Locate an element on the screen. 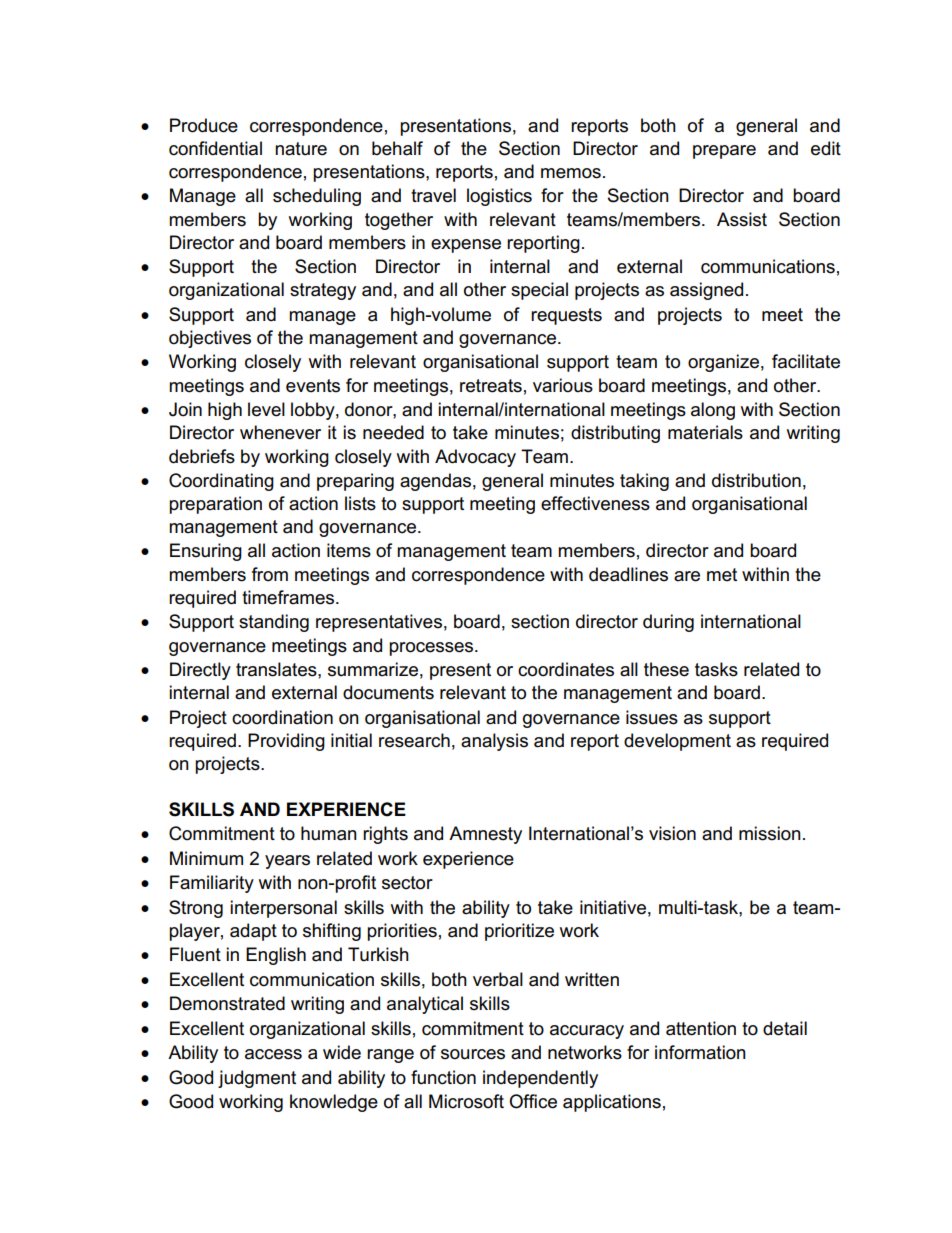 The image size is (952, 1233). Advocacy is located at coordinates (475, 458).
